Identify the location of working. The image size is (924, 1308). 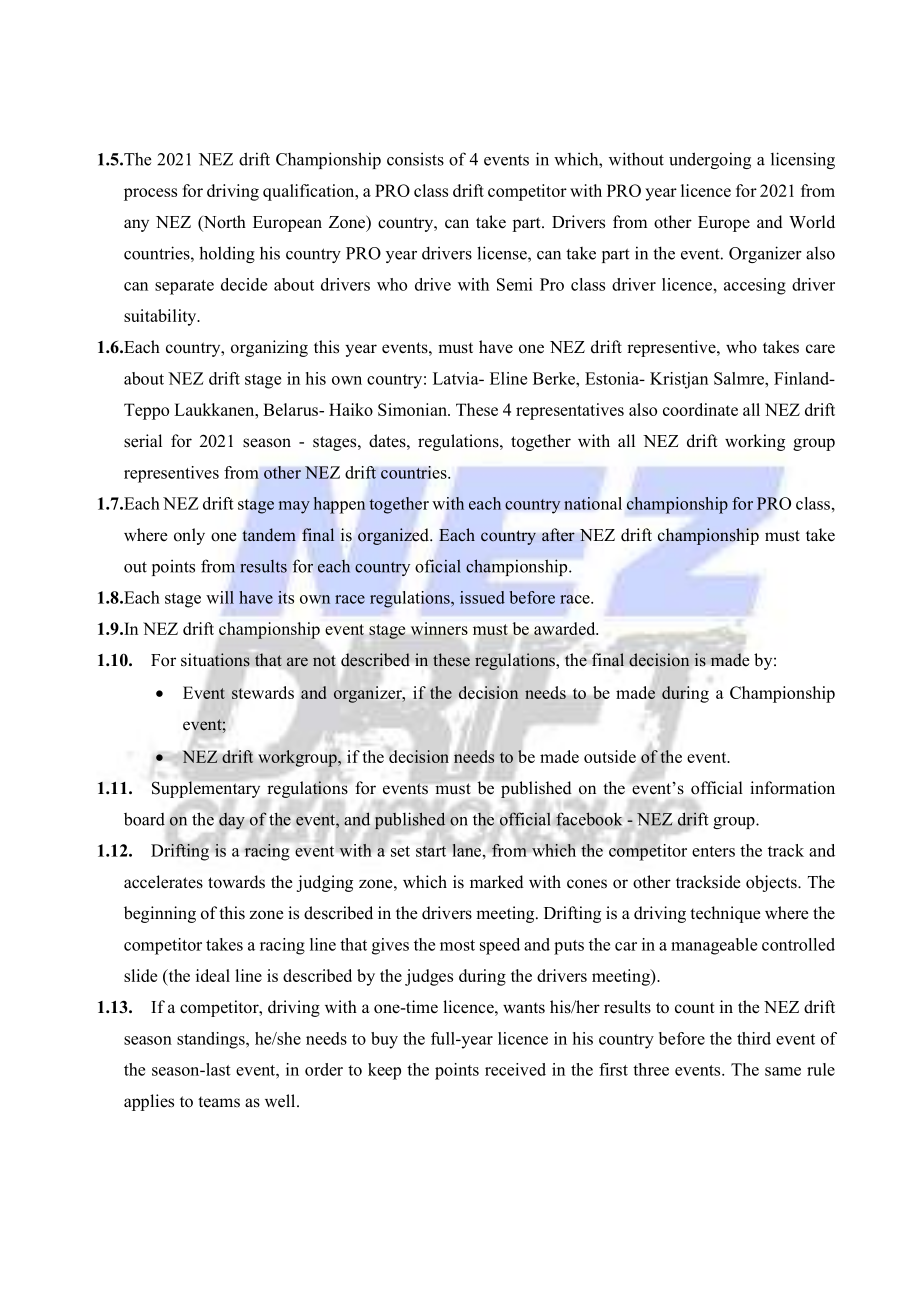
(755, 442).
